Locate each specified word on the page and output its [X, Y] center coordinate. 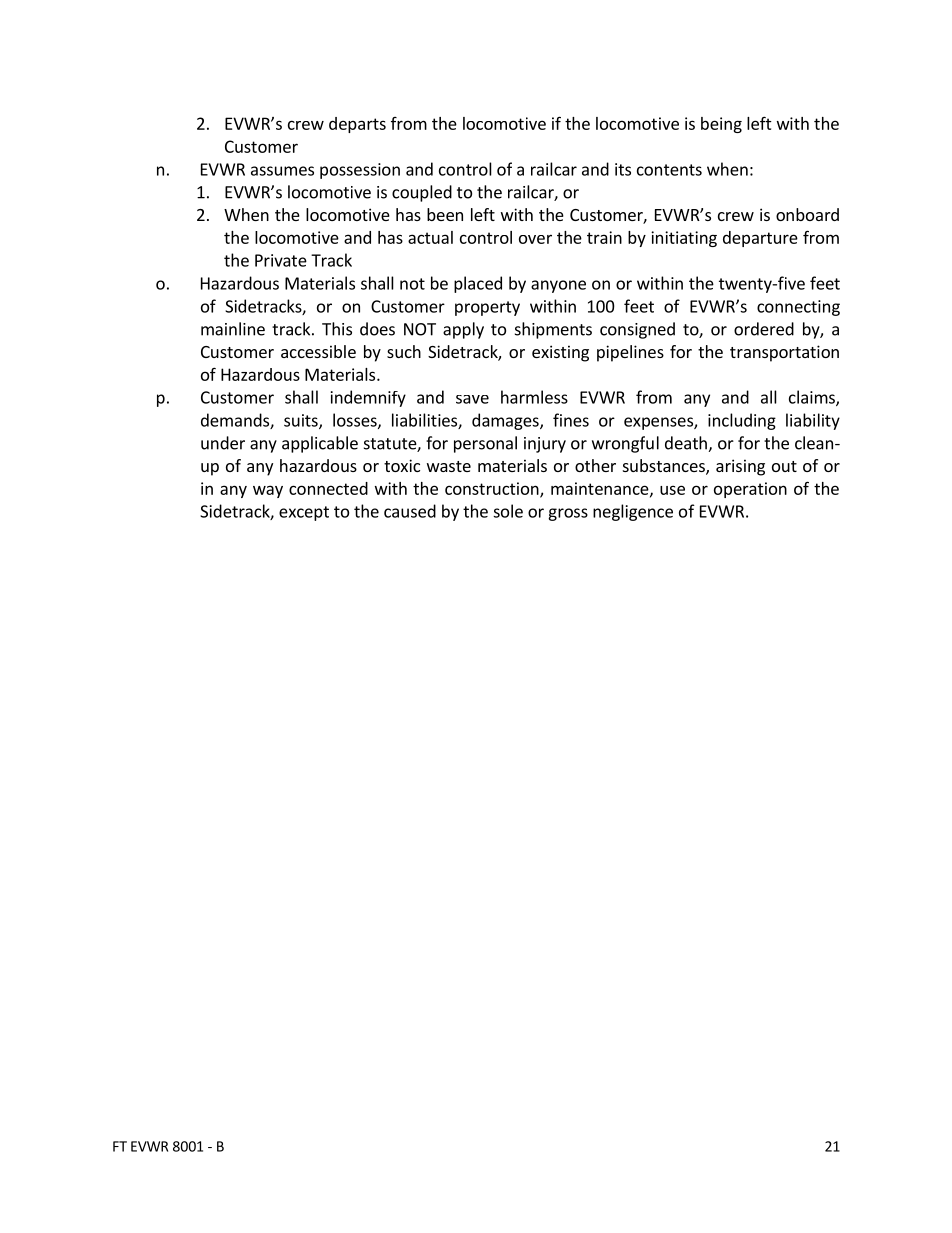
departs [357, 125]
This [337, 329]
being [721, 125]
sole [508, 511]
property [487, 308]
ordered [764, 329]
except [304, 513]
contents [669, 170]
